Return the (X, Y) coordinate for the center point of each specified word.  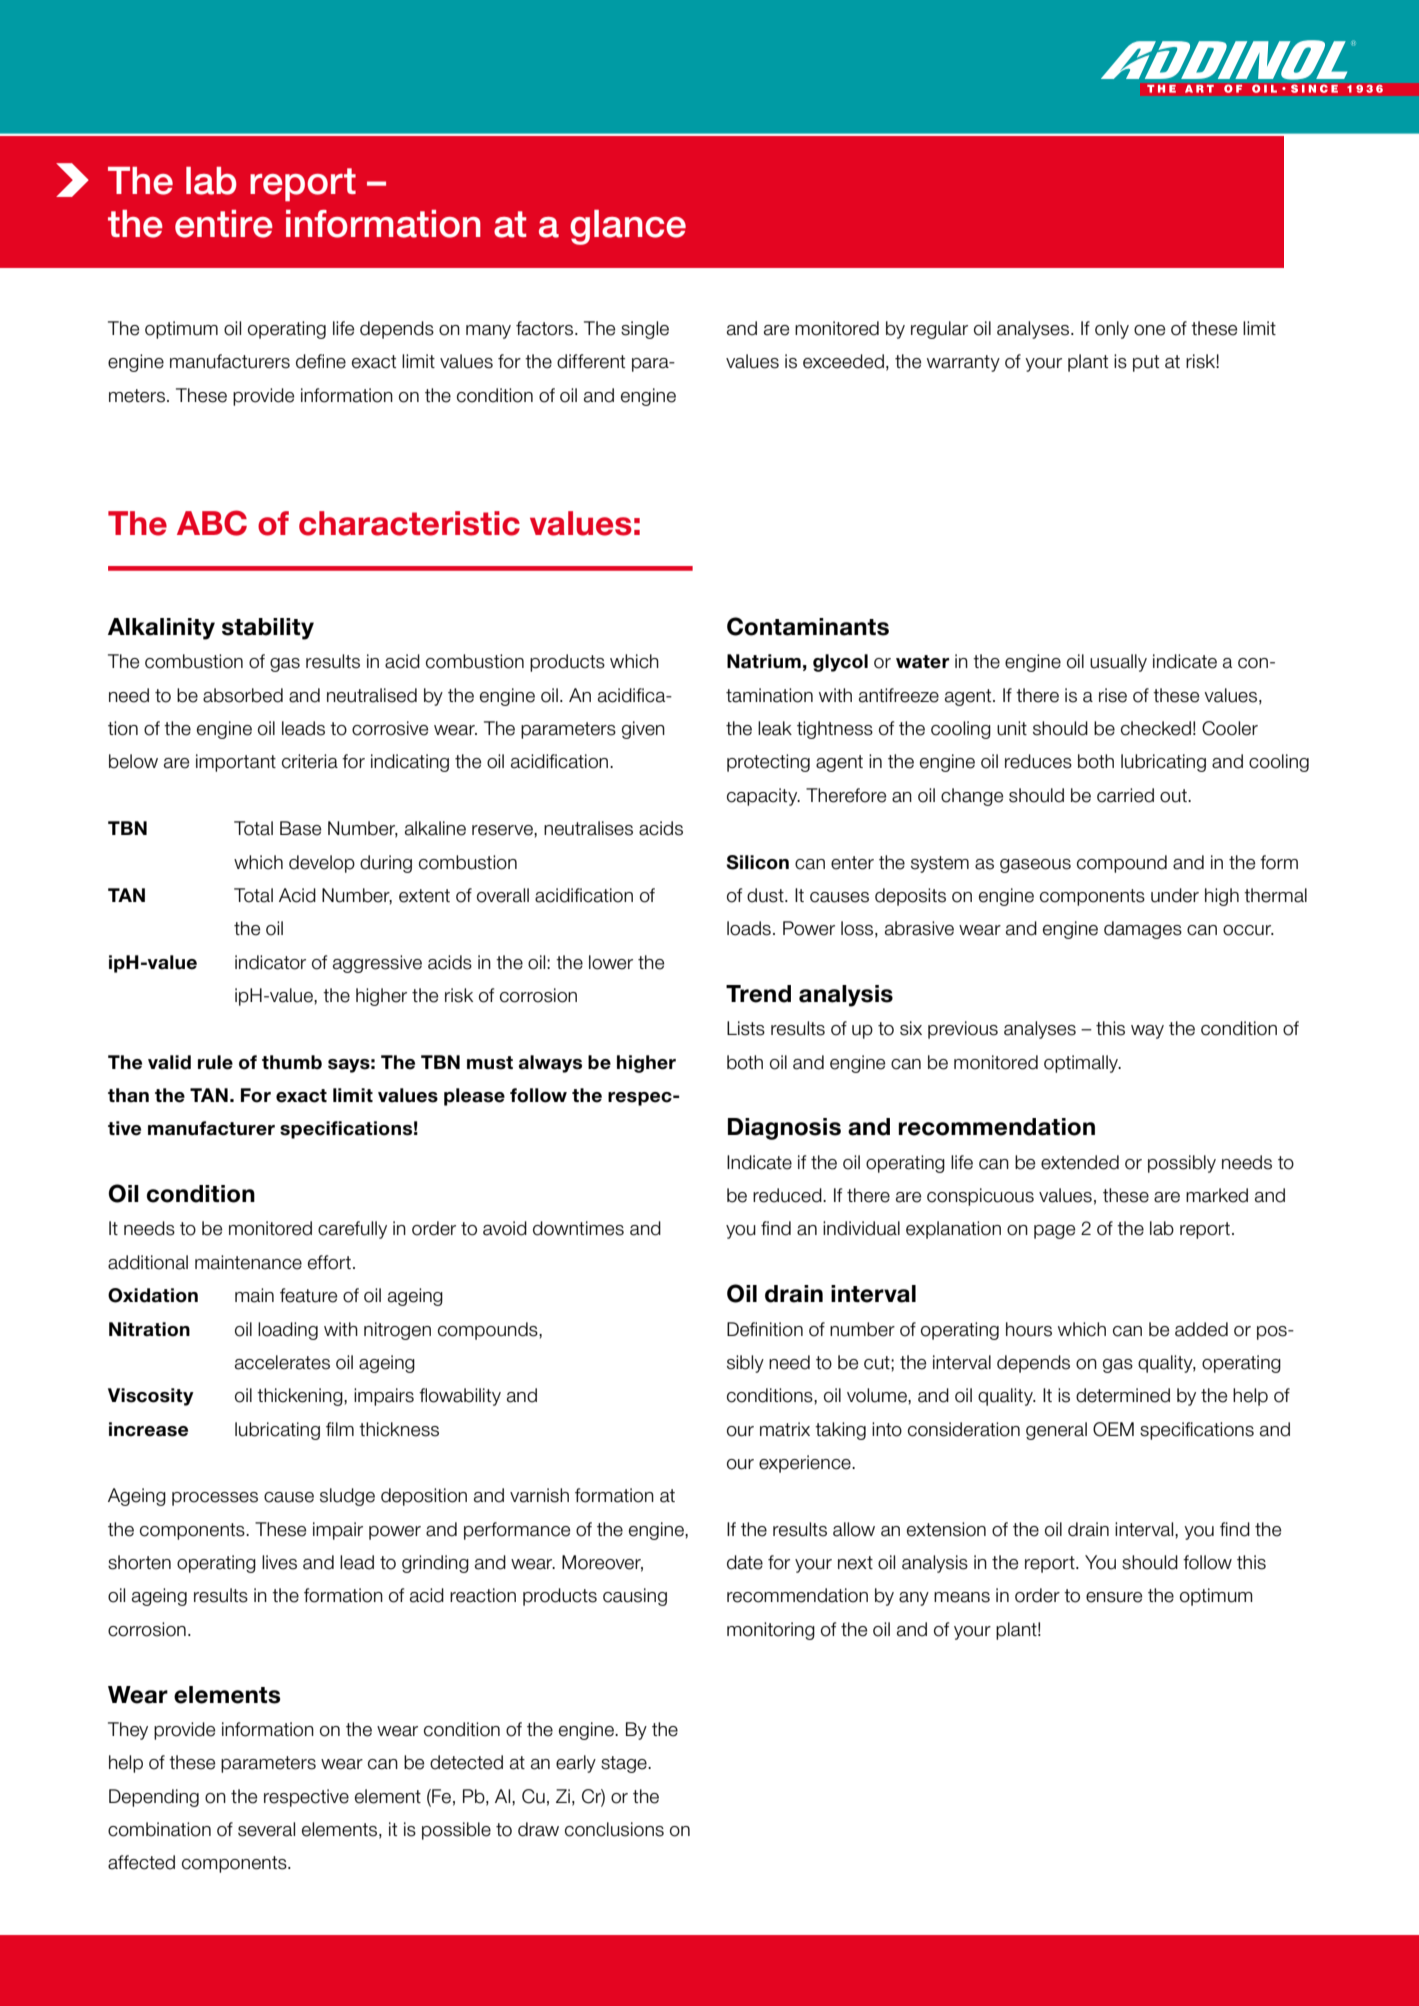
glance (628, 227)
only (1112, 330)
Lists (746, 1028)
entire (224, 224)
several (266, 1829)
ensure (1114, 1597)
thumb (292, 1062)
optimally (1082, 1064)
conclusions (614, 1829)
